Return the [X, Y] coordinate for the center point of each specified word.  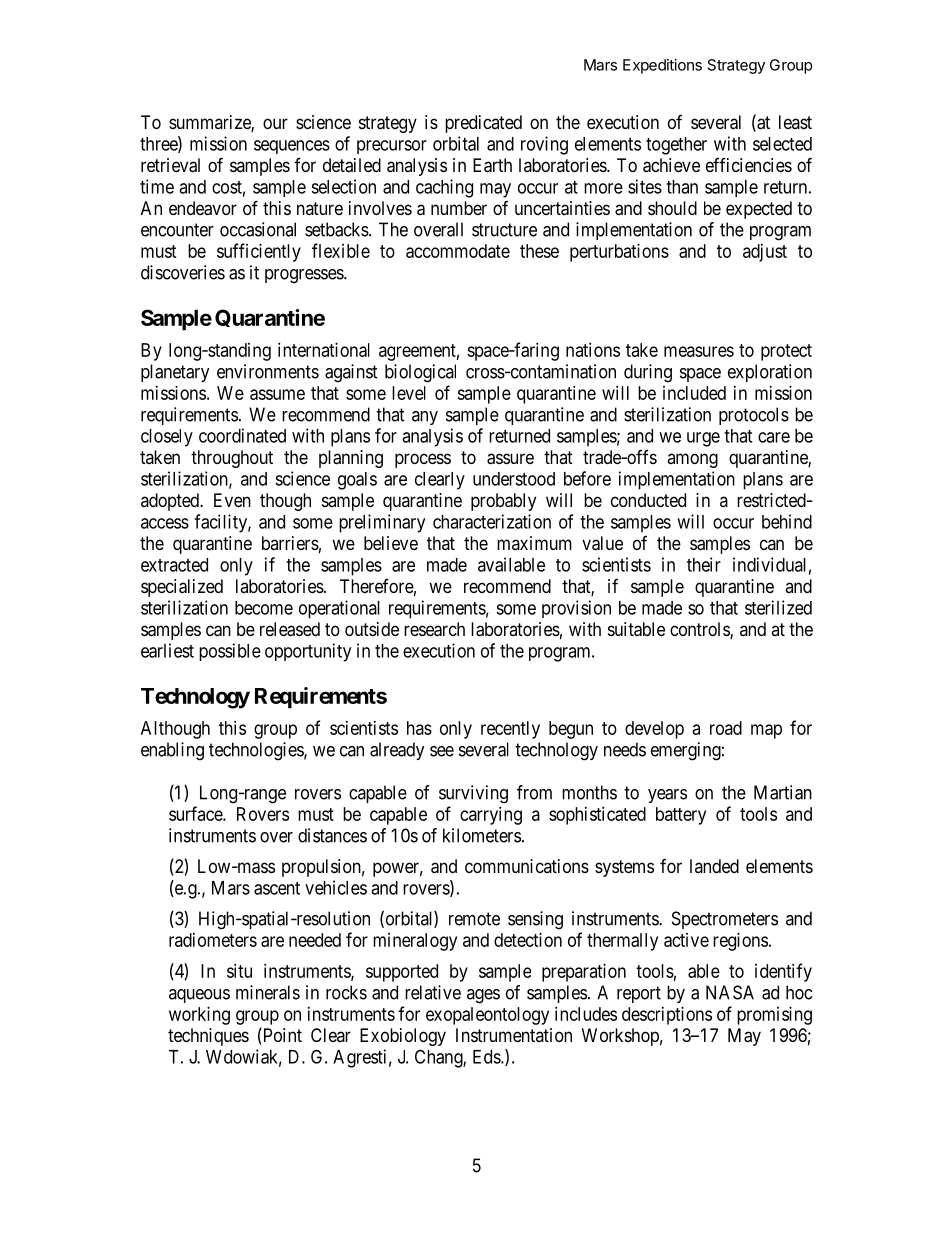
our [275, 123]
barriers [290, 543]
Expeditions [662, 66]
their [704, 564]
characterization [492, 521]
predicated [483, 124]
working [199, 1016]
